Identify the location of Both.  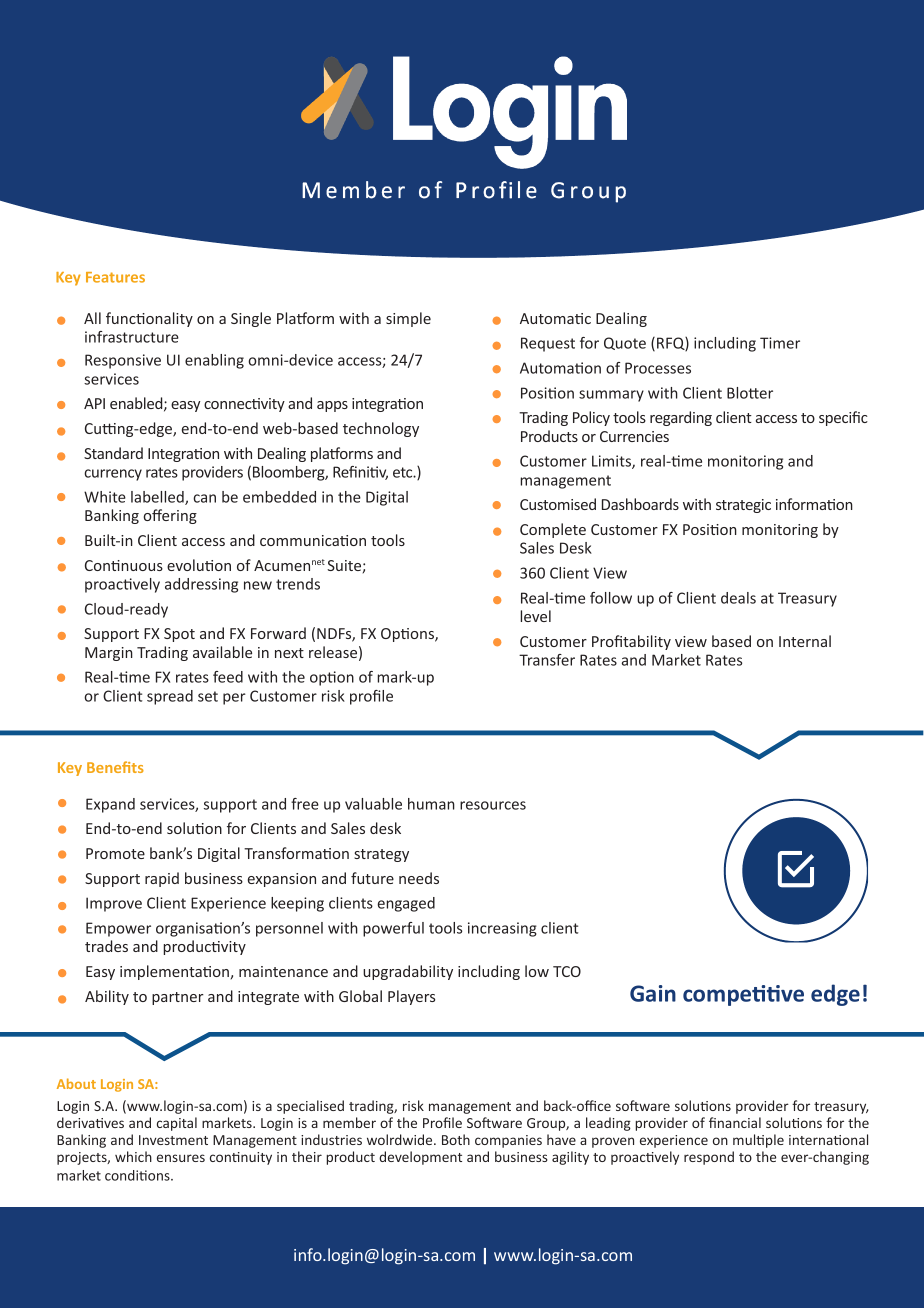
(456, 1139).
